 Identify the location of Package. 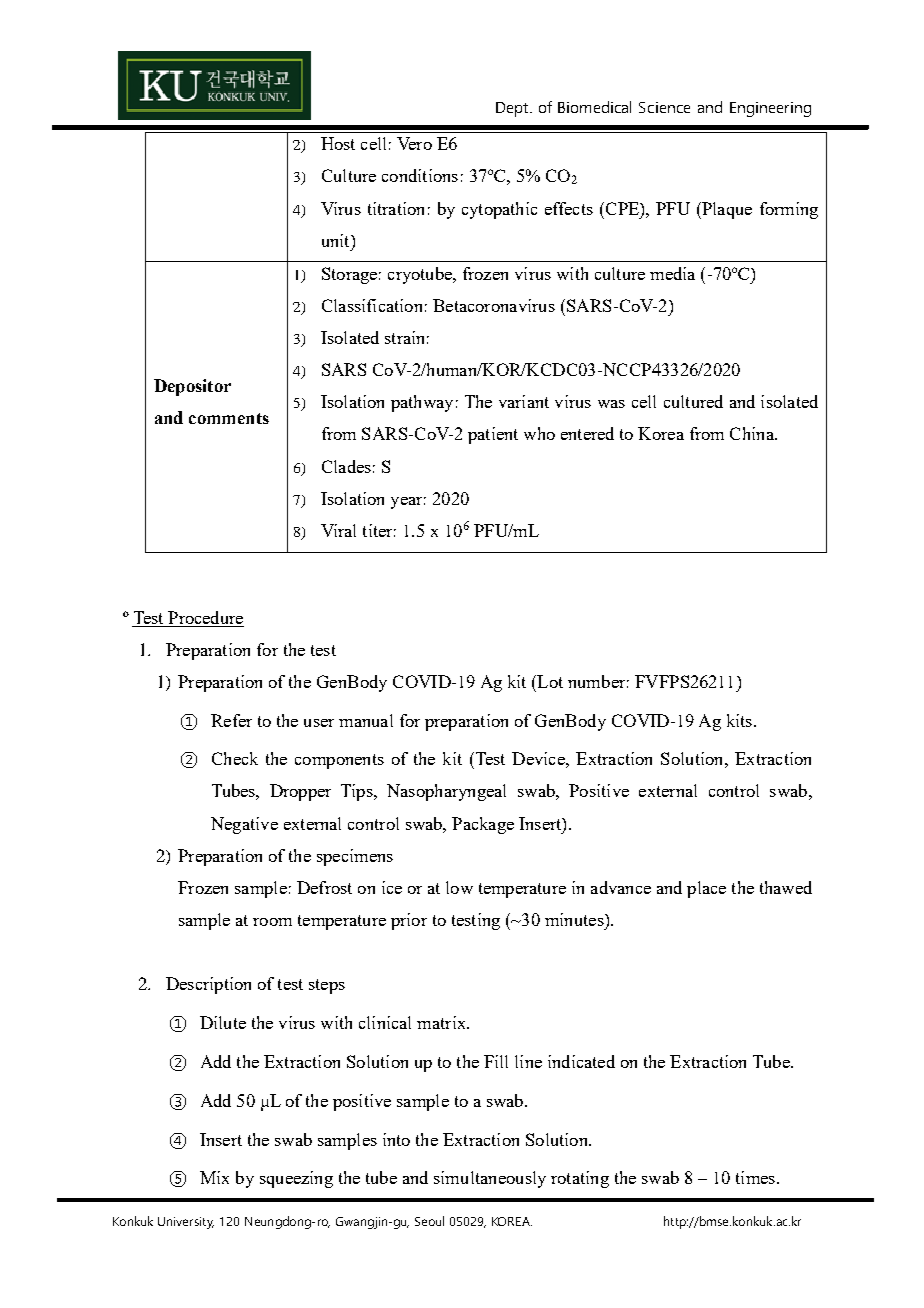
(483, 825).
